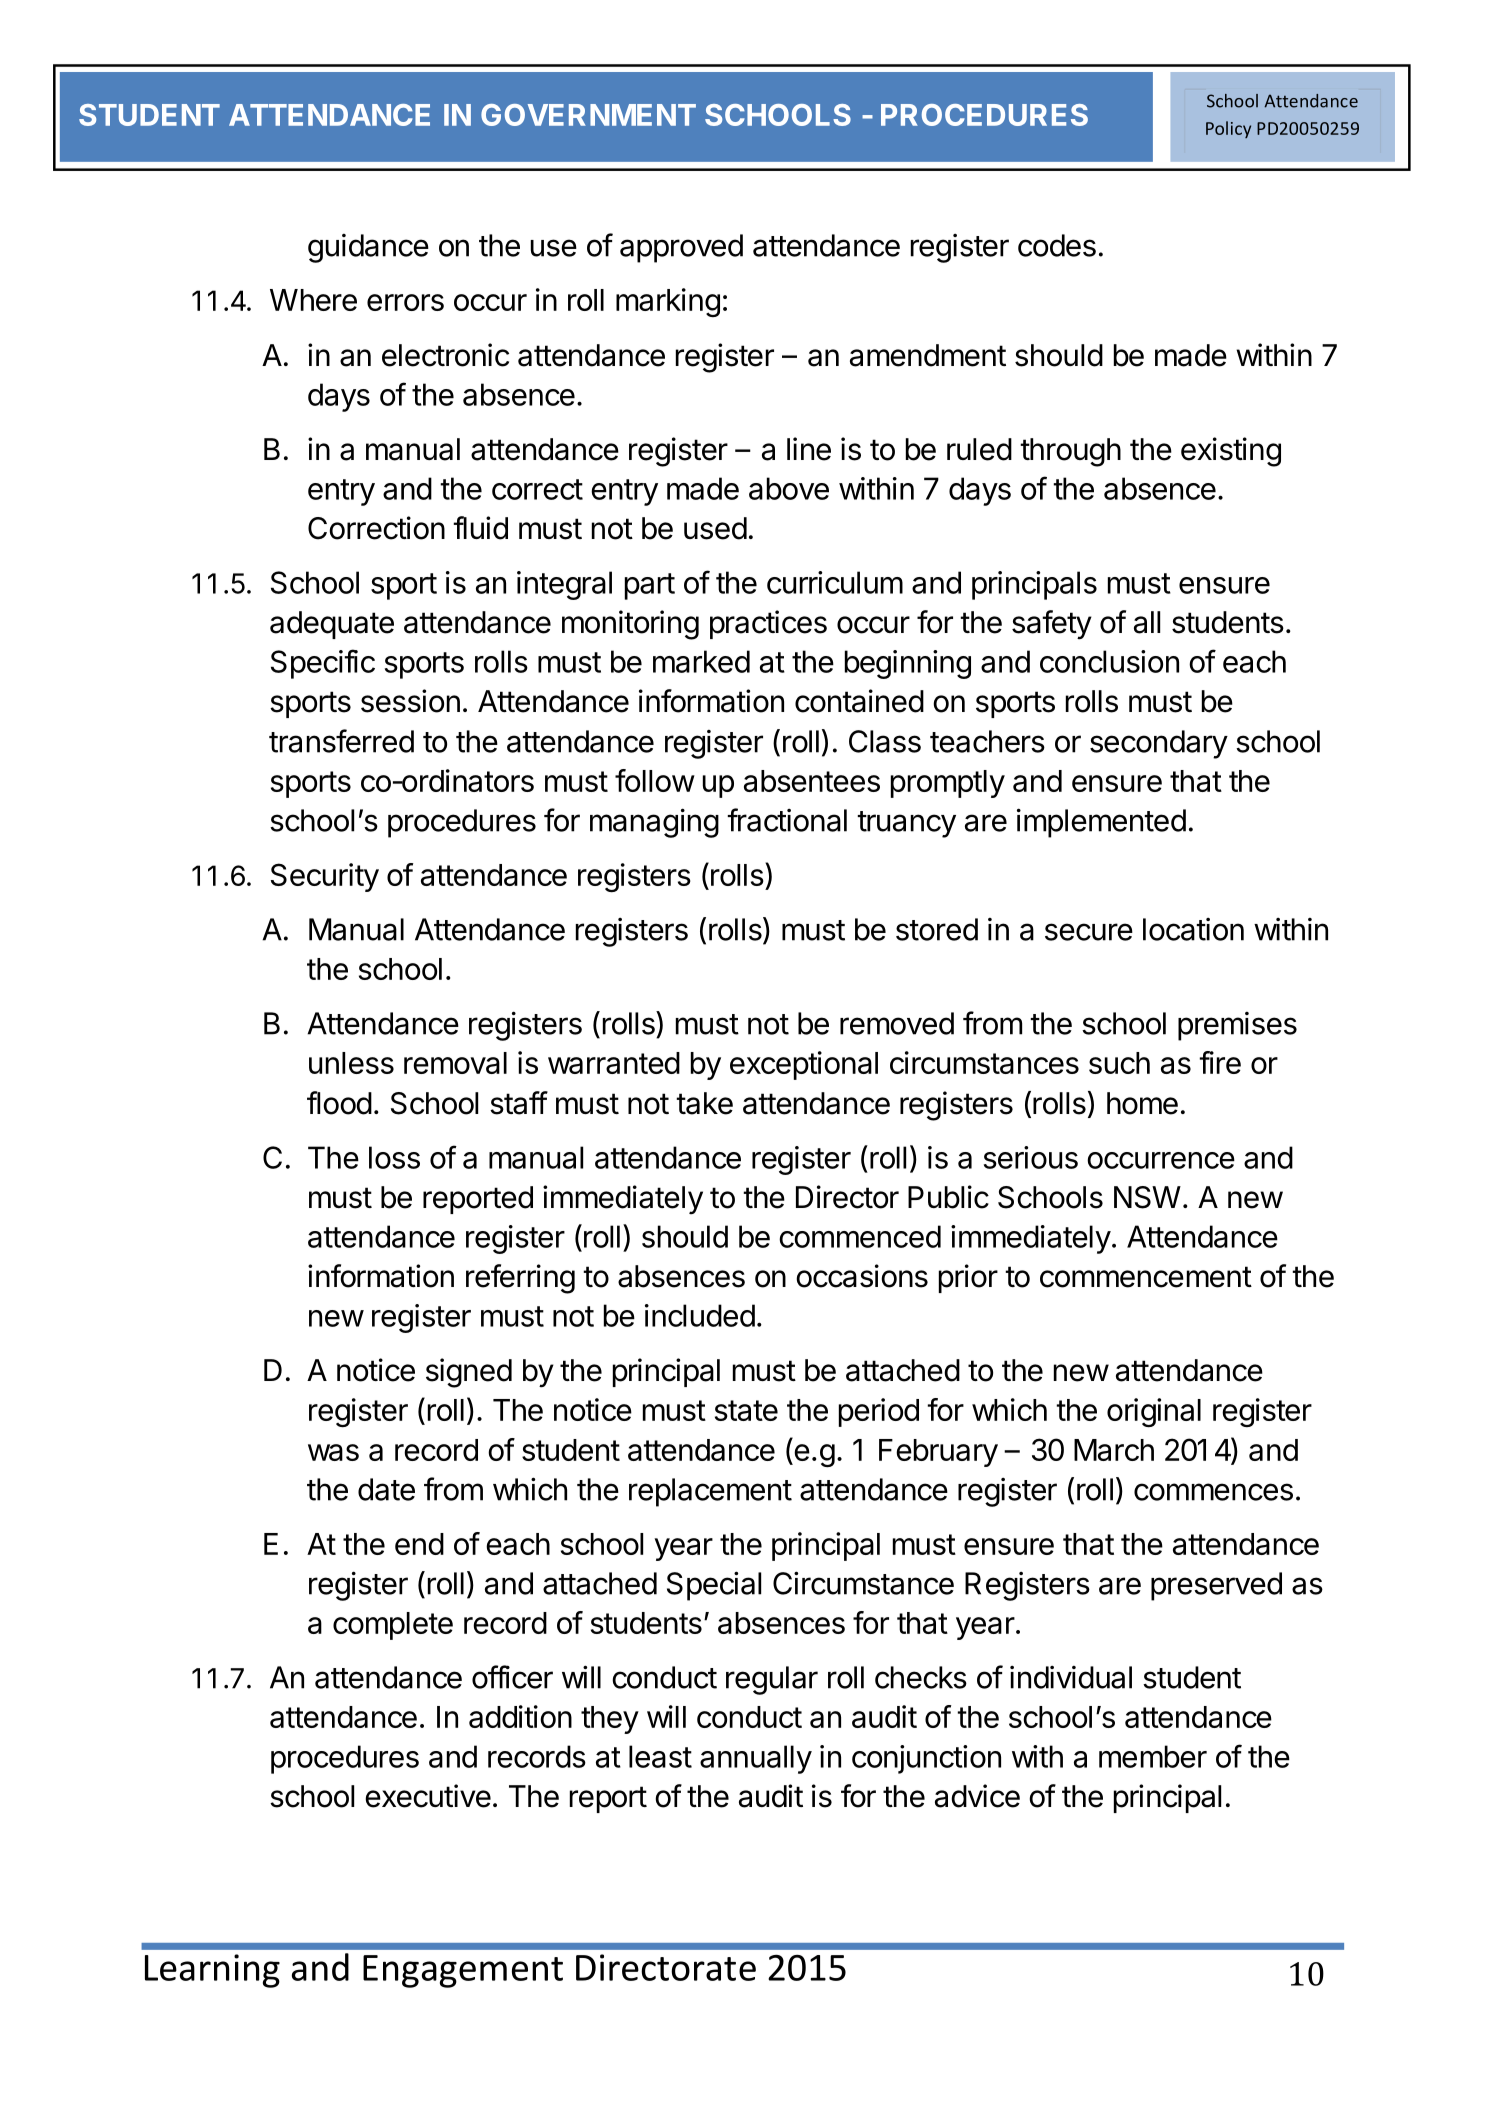 The height and width of the screenshot is (2101, 1486). I want to click on codes, so click(1057, 245).
